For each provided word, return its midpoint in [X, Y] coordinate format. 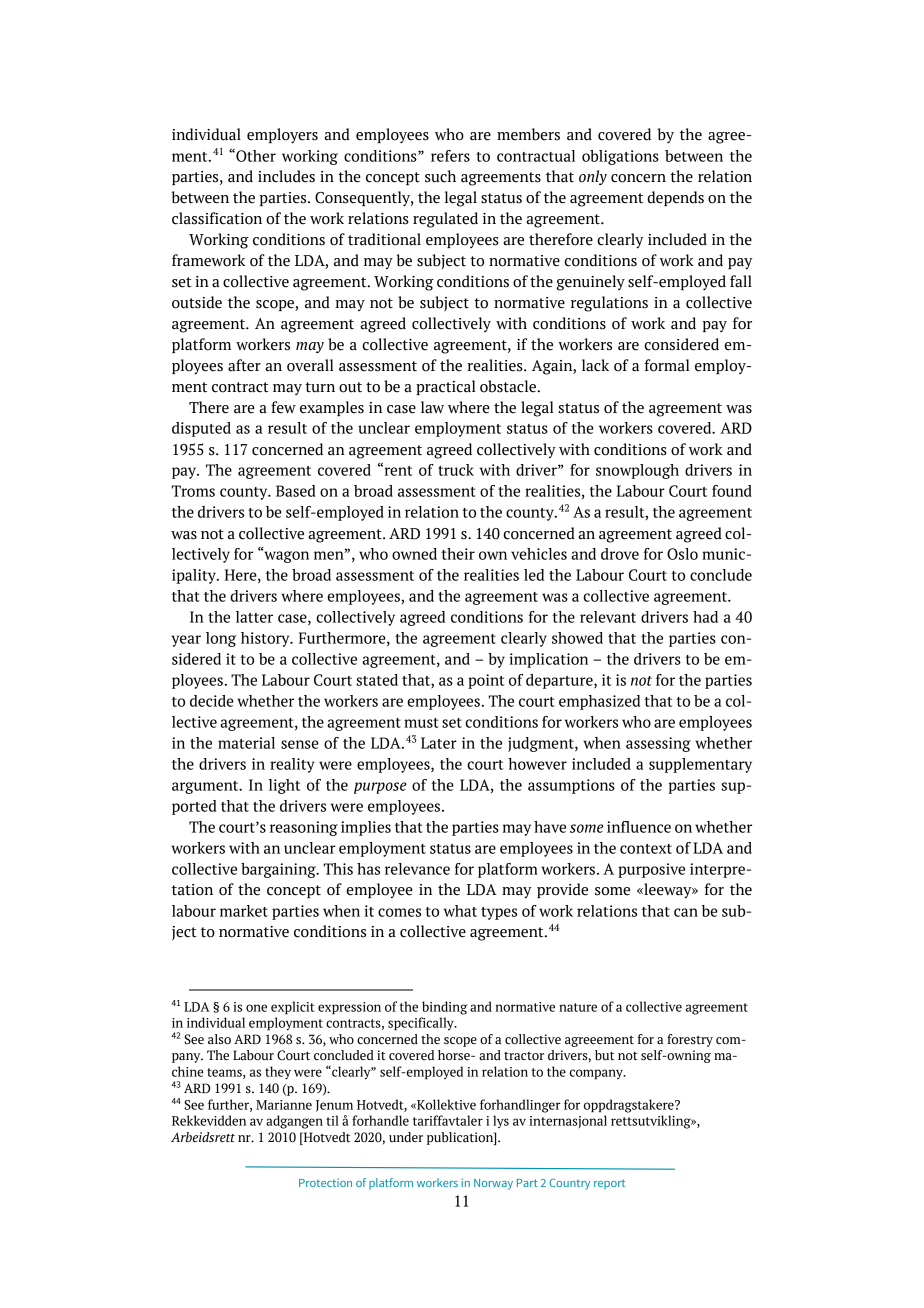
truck [456, 470]
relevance [417, 869]
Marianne [284, 1105]
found [732, 491]
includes [286, 176]
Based [295, 491]
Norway [493, 1184]
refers [450, 156]
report [609, 1184]
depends [675, 198]
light [284, 786]
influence [639, 827]
